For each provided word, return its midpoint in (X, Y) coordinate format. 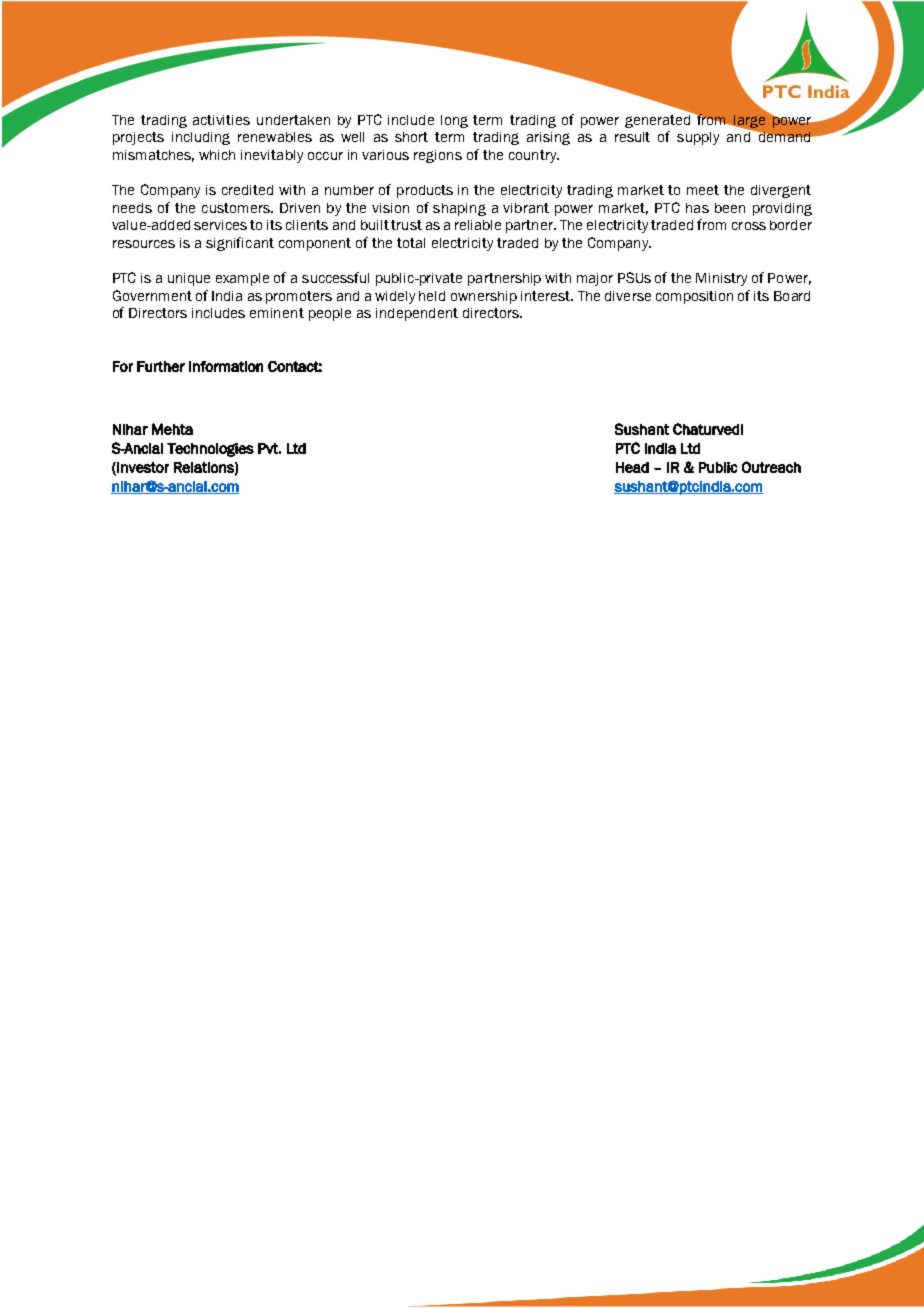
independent (417, 314)
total (411, 243)
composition (694, 297)
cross (749, 226)
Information (226, 366)
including (201, 138)
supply (698, 138)
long (454, 121)
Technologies (210, 450)
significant (240, 244)
